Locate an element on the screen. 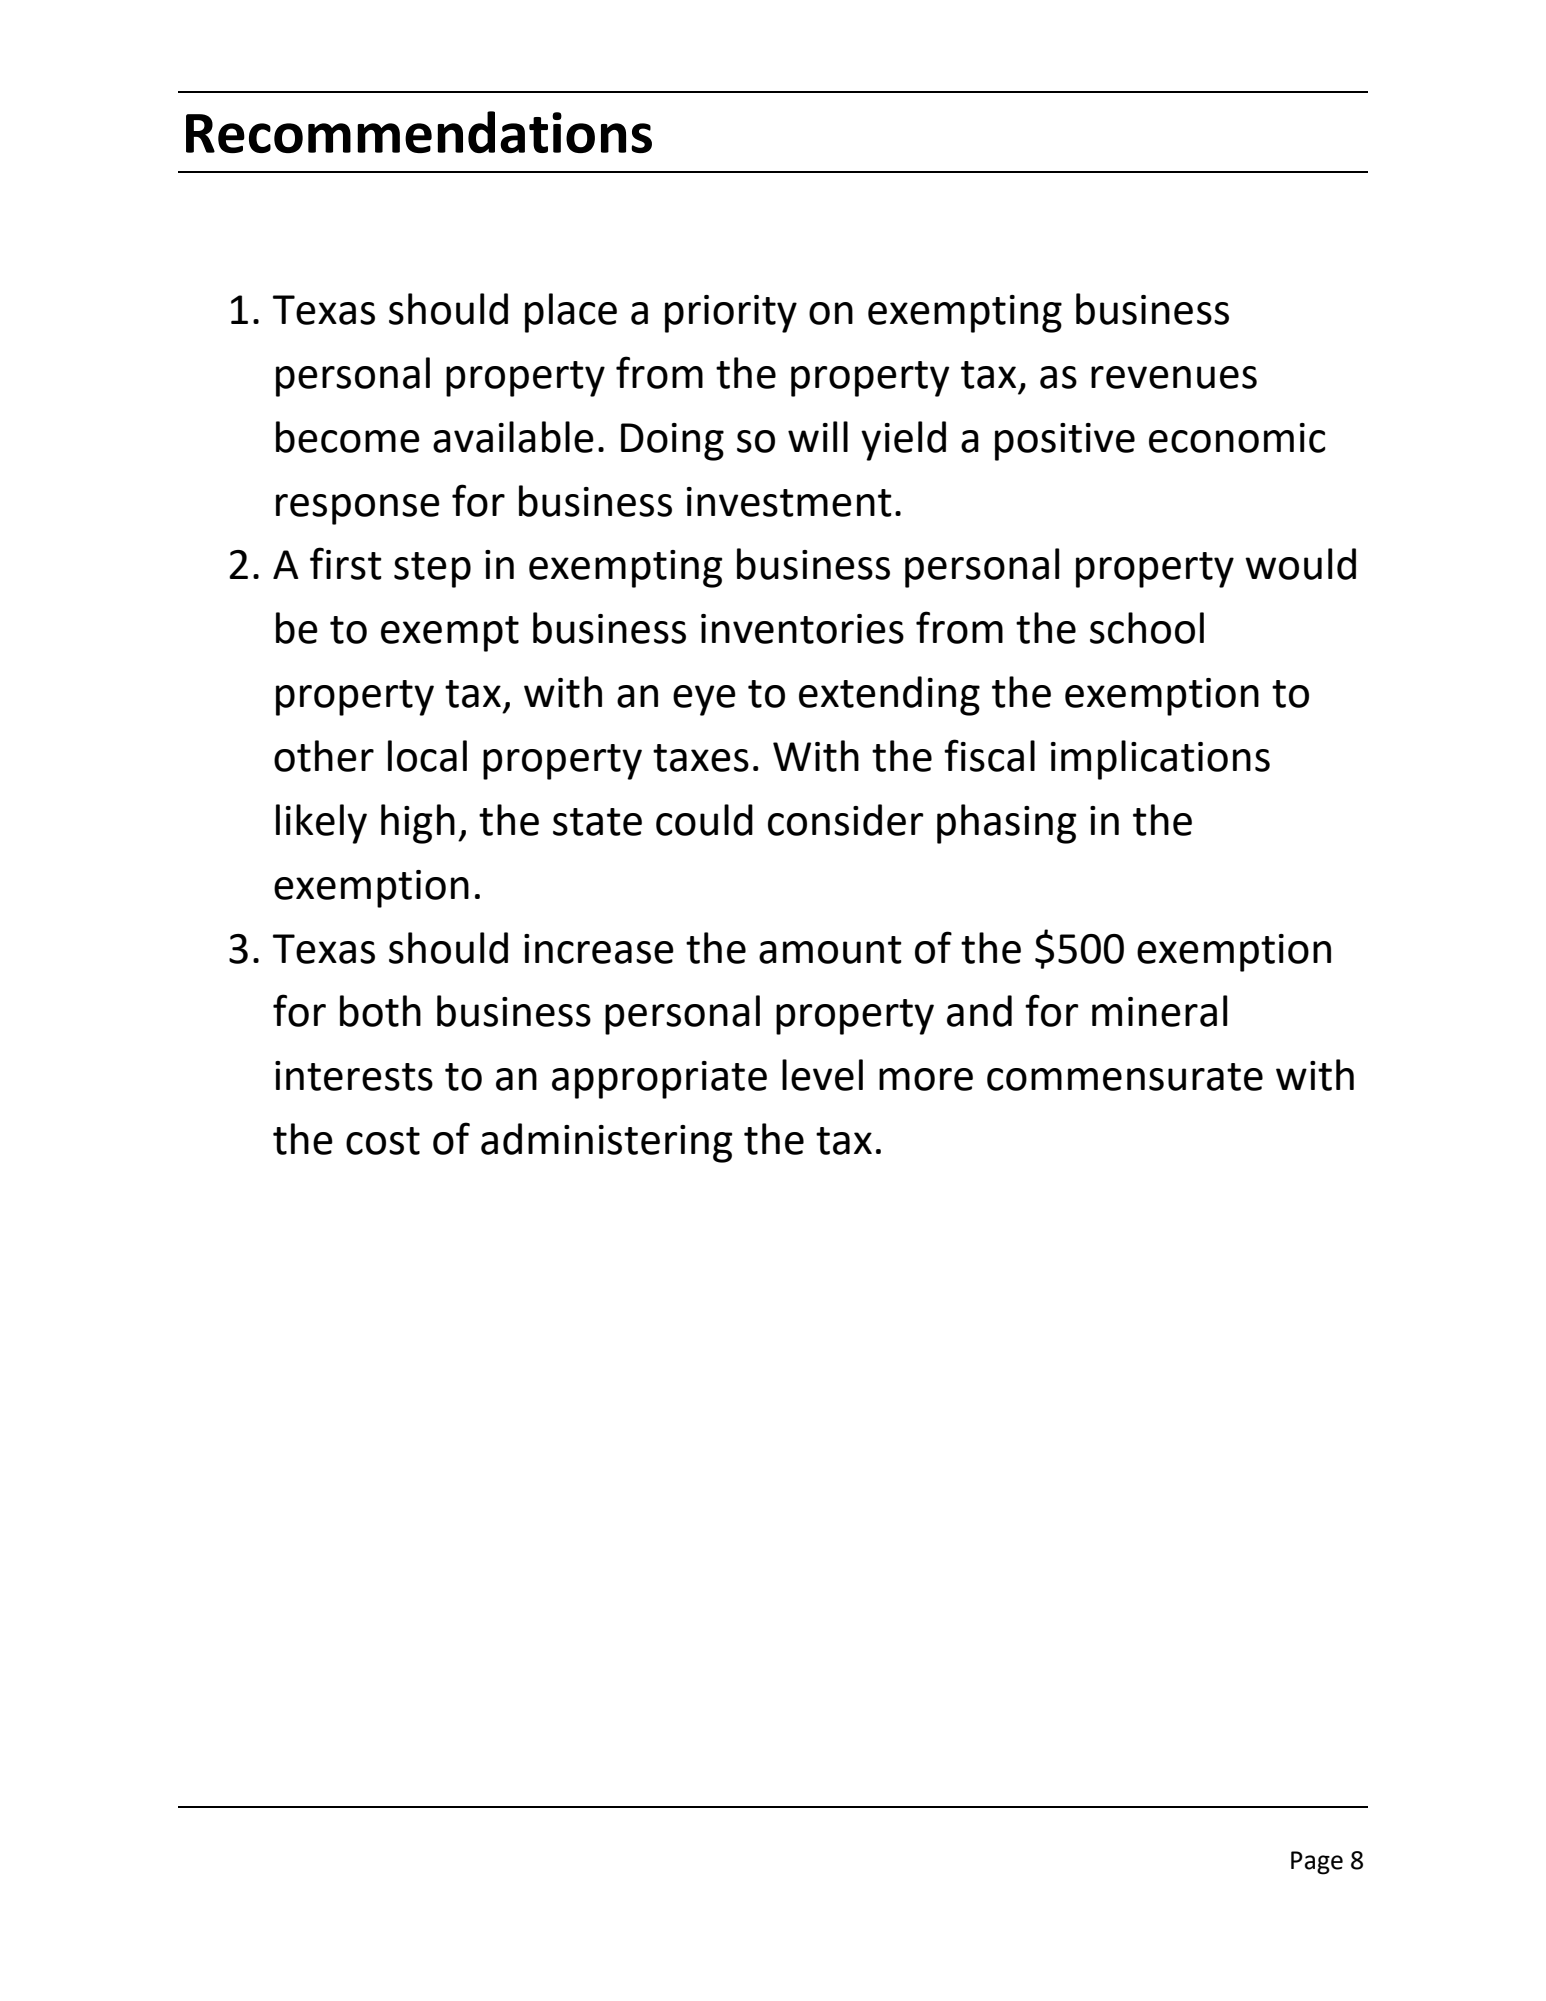  mineral is located at coordinates (1159, 1011).
